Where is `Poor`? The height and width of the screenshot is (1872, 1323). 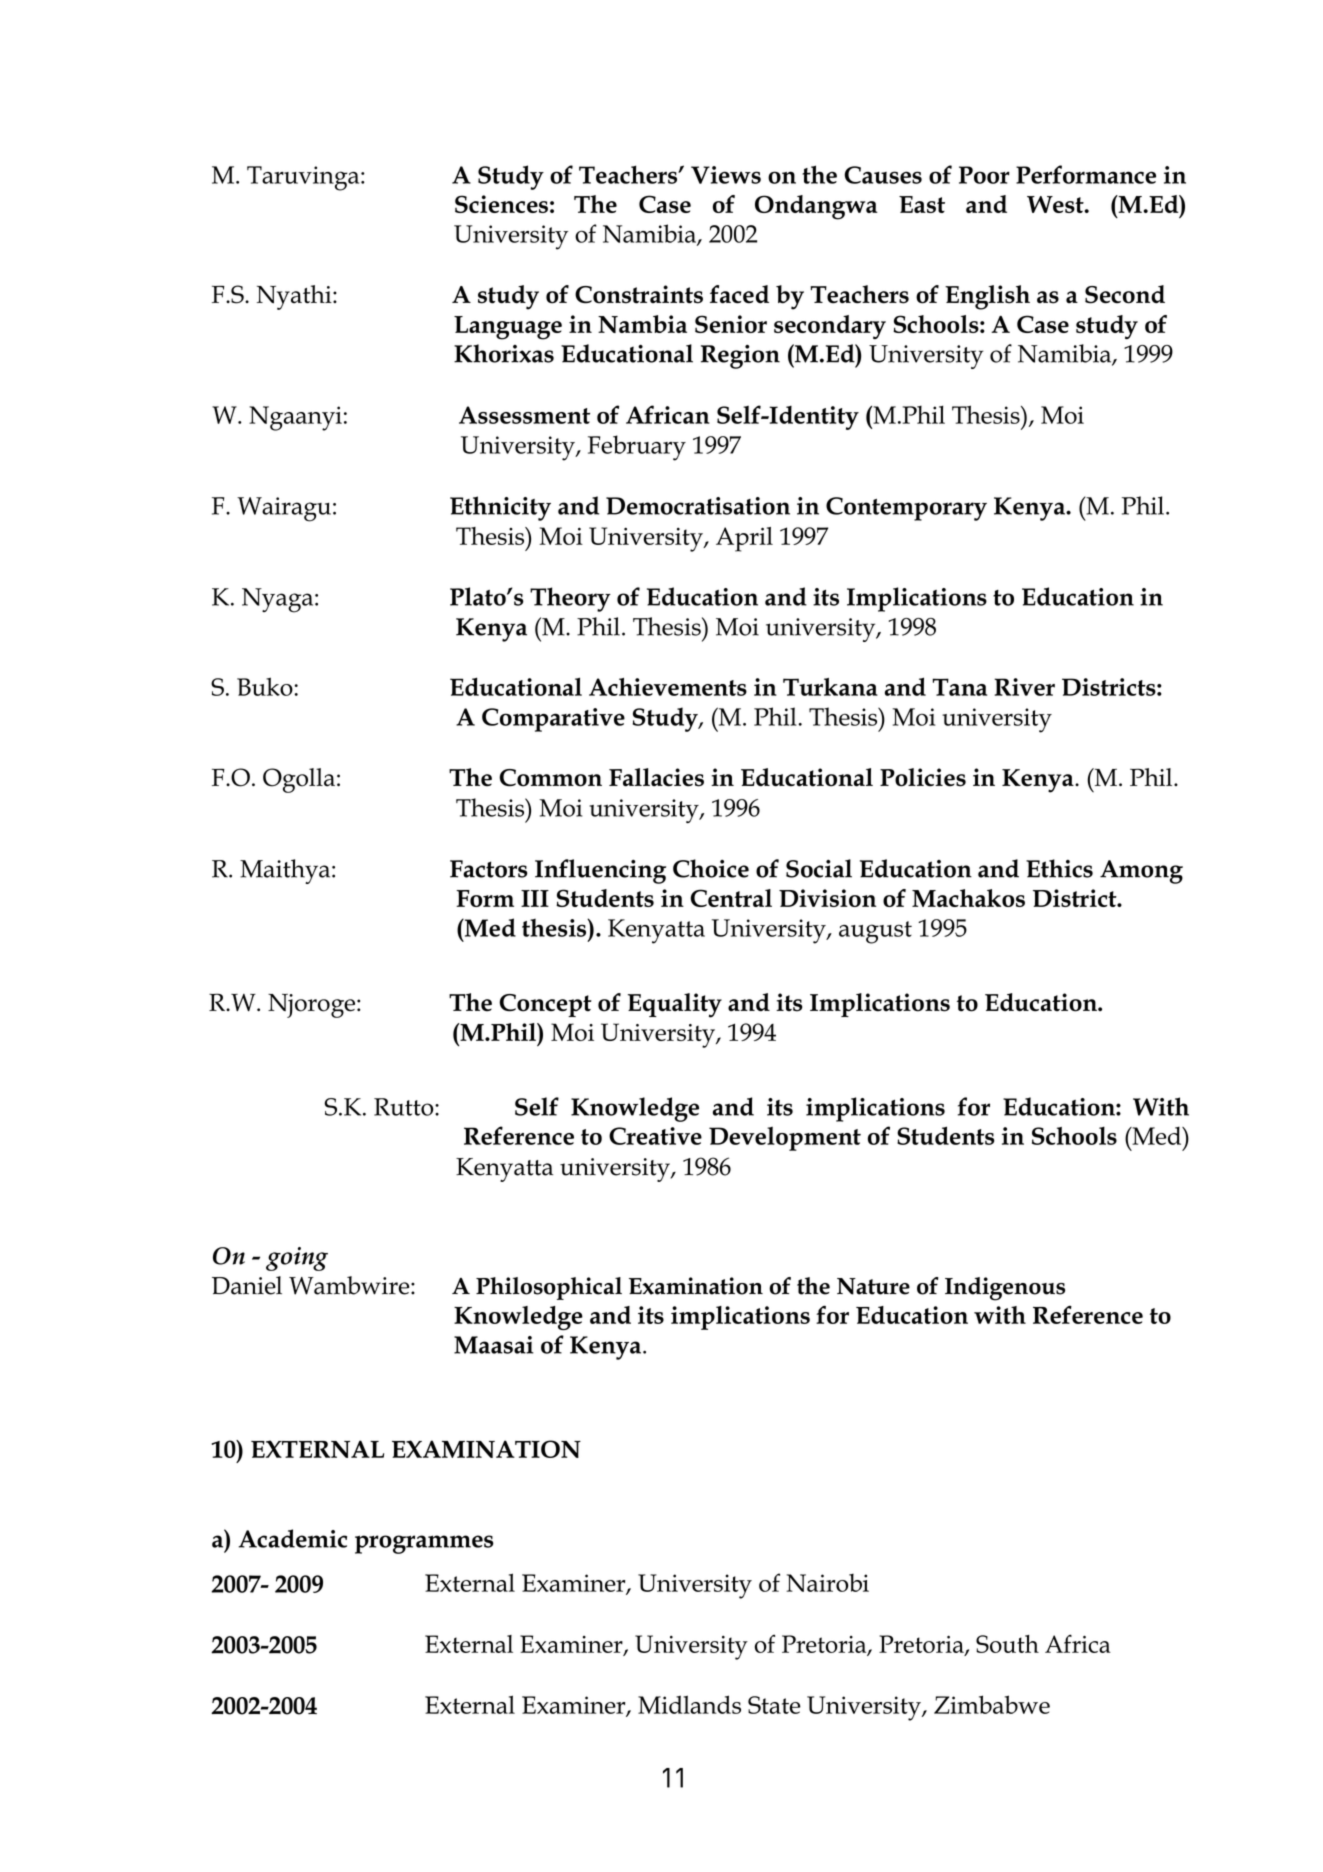
Poor is located at coordinates (984, 175).
